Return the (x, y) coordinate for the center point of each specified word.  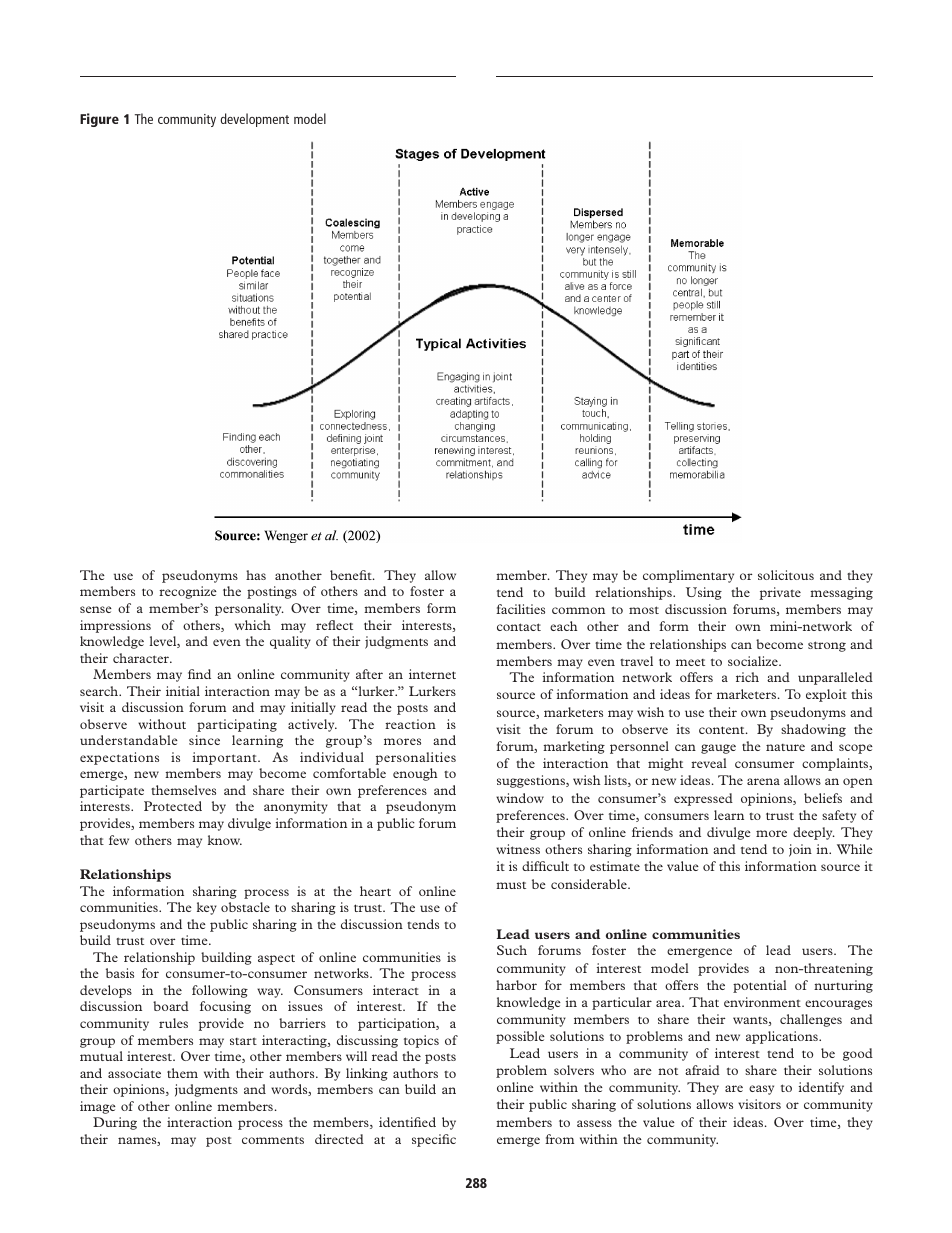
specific (434, 1140)
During (115, 1123)
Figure (99, 120)
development (254, 120)
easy (761, 1090)
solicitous (786, 575)
